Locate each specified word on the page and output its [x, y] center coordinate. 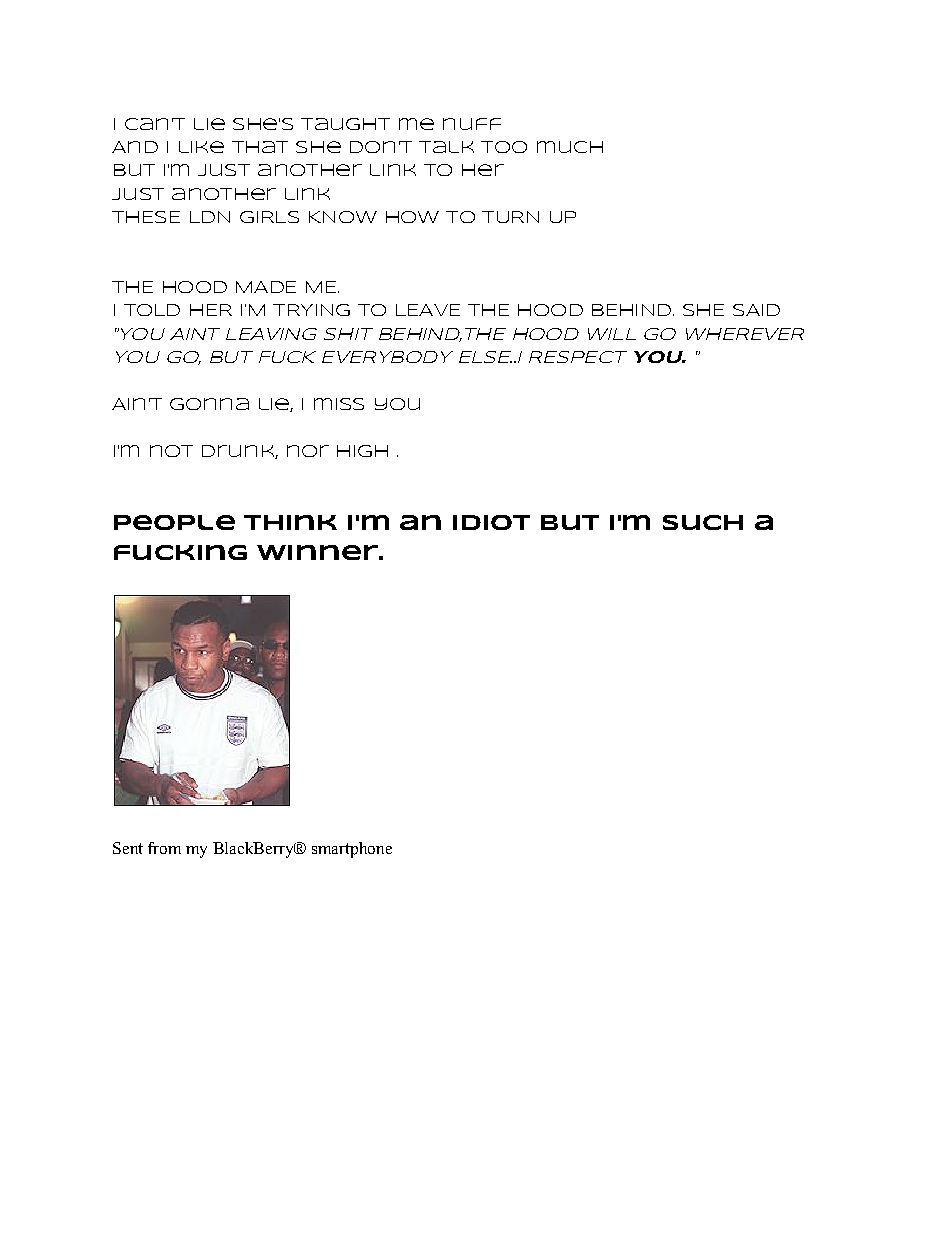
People [174, 522]
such [703, 522]
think [290, 522]
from [164, 848]
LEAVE [428, 310]
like [201, 147]
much [570, 147]
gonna [209, 404]
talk [446, 147]
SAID [756, 310]
